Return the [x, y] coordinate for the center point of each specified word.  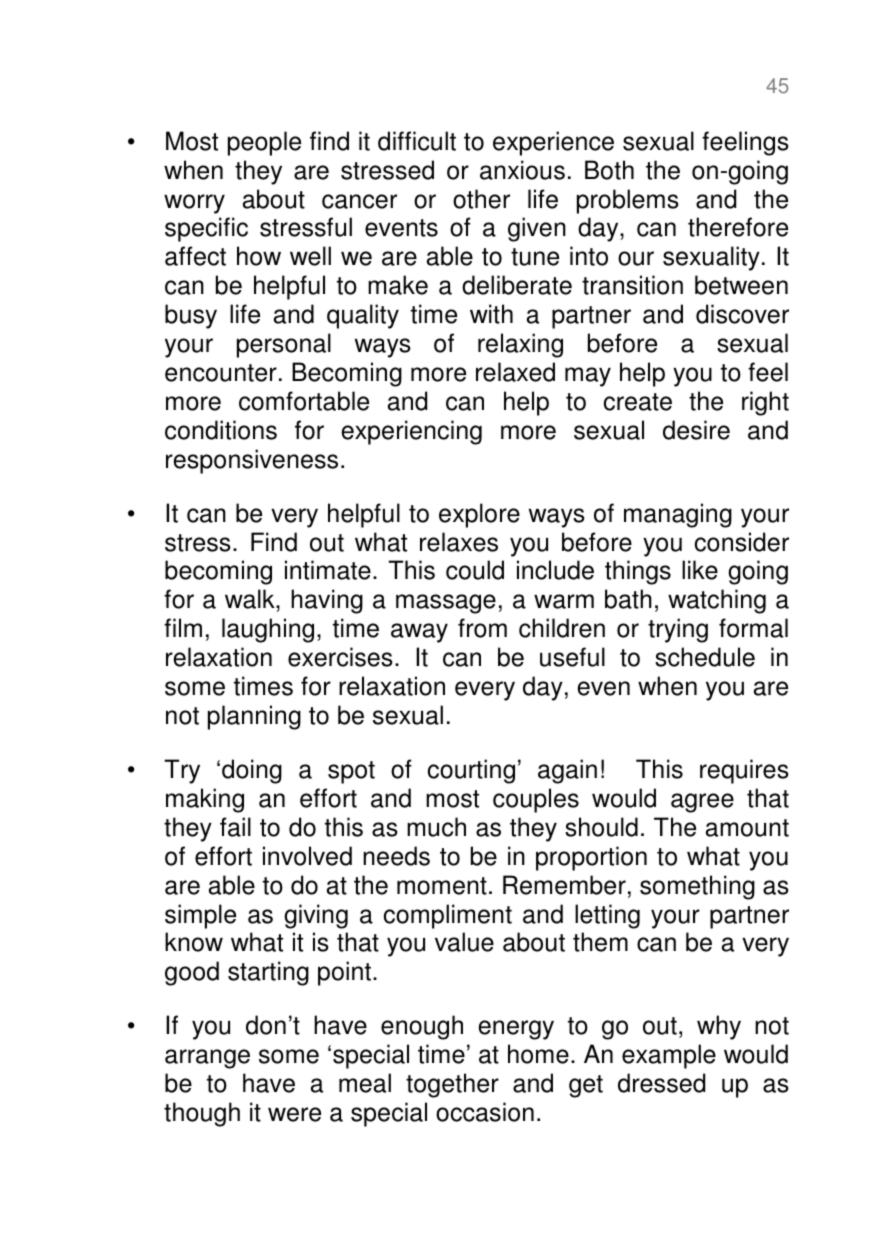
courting [471, 771]
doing [252, 771]
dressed [661, 1083]
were [294, 1114]
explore [479, 515]
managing [678, 515]
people [264, 143]
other [481, 199]
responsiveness [252, 461]
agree [702, 803]
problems [628, 201]
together [452, 1085]
